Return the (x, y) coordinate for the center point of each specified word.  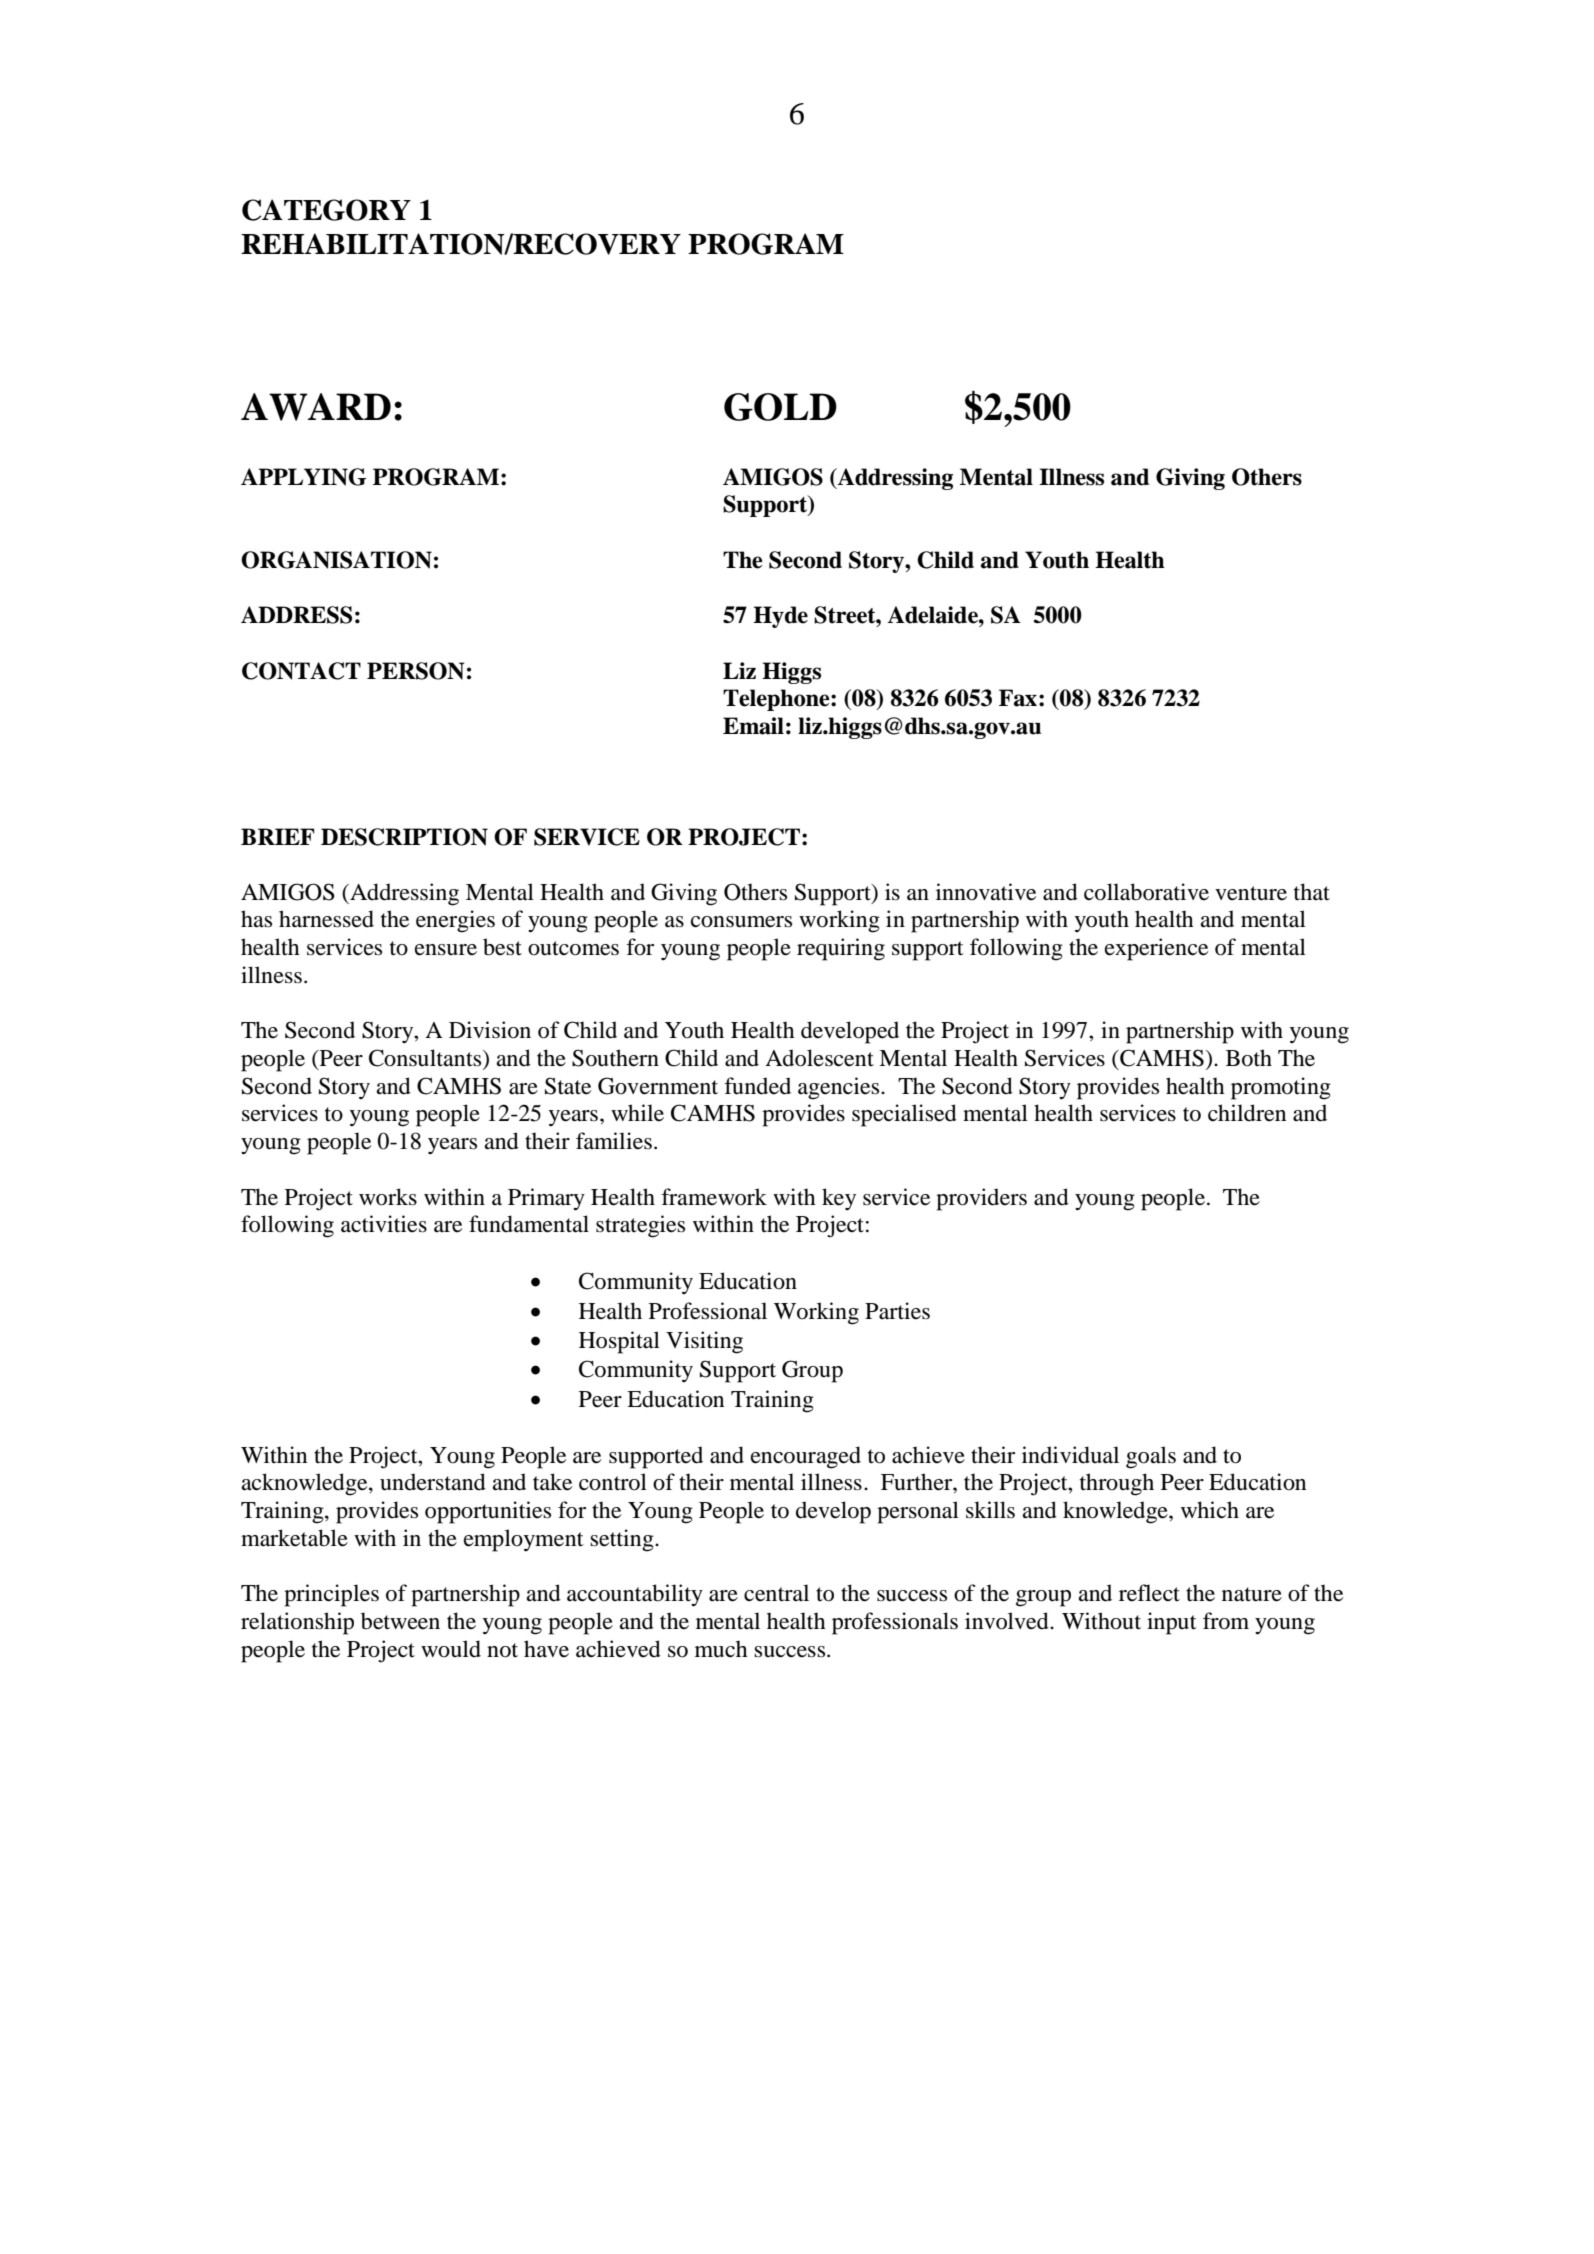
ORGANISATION (336, 560)
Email (753, 726)
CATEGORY (326, 210)
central (776, 1593)
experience (1156, 949)
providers (981, 1199)
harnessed (326, 919)
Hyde (780, 617)
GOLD (780, 407)
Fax (1018, 698)
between (400, 1621)
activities (384, 1224)
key (839, 1199)
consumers (741, 922)
